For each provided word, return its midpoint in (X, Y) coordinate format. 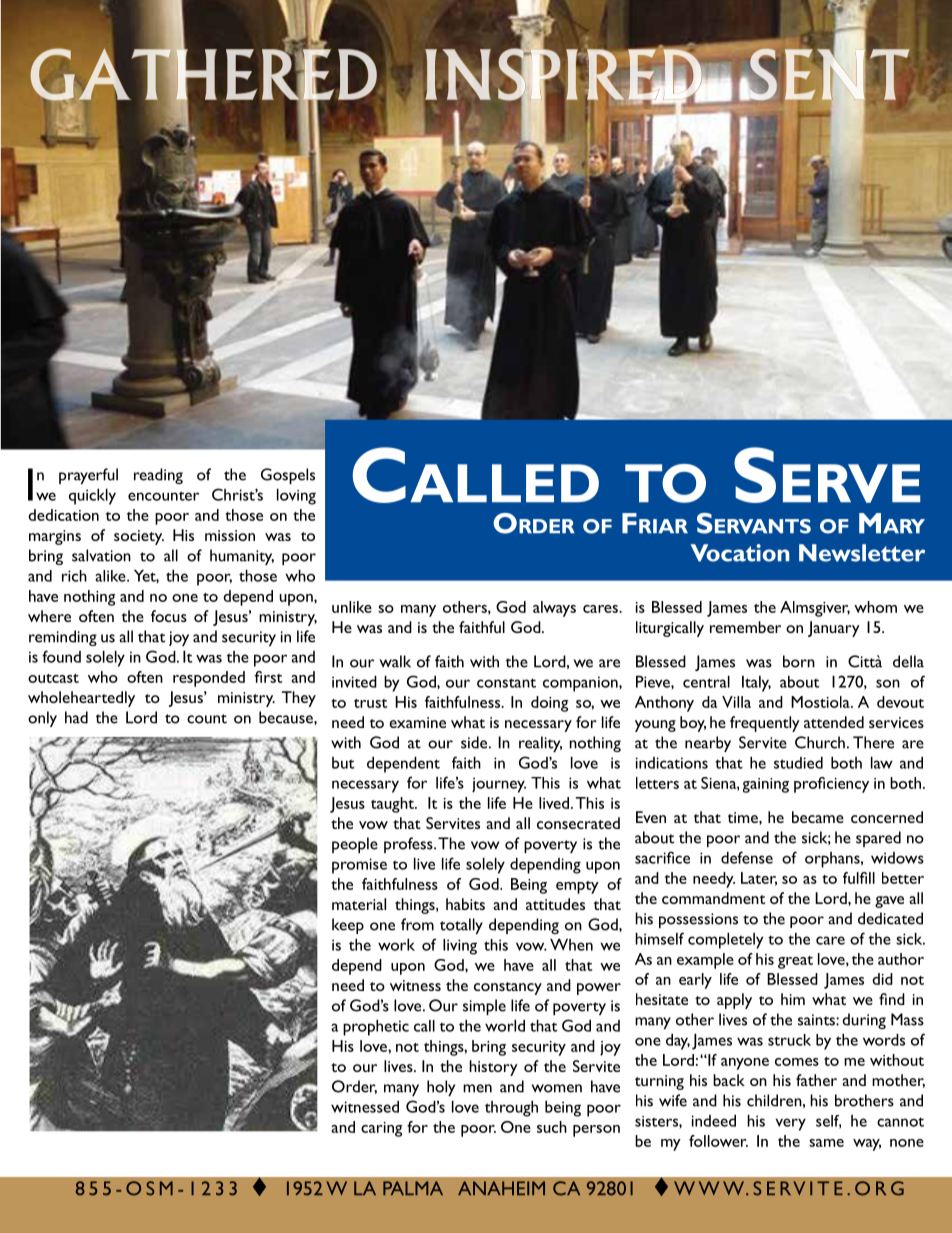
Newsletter (862, 553)
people (355, 845)
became (818, 817)
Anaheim (501, 1188)
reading (158, 476)
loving (296, 497)
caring (381, 1129)
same (826, 1143)
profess (409, 845)
